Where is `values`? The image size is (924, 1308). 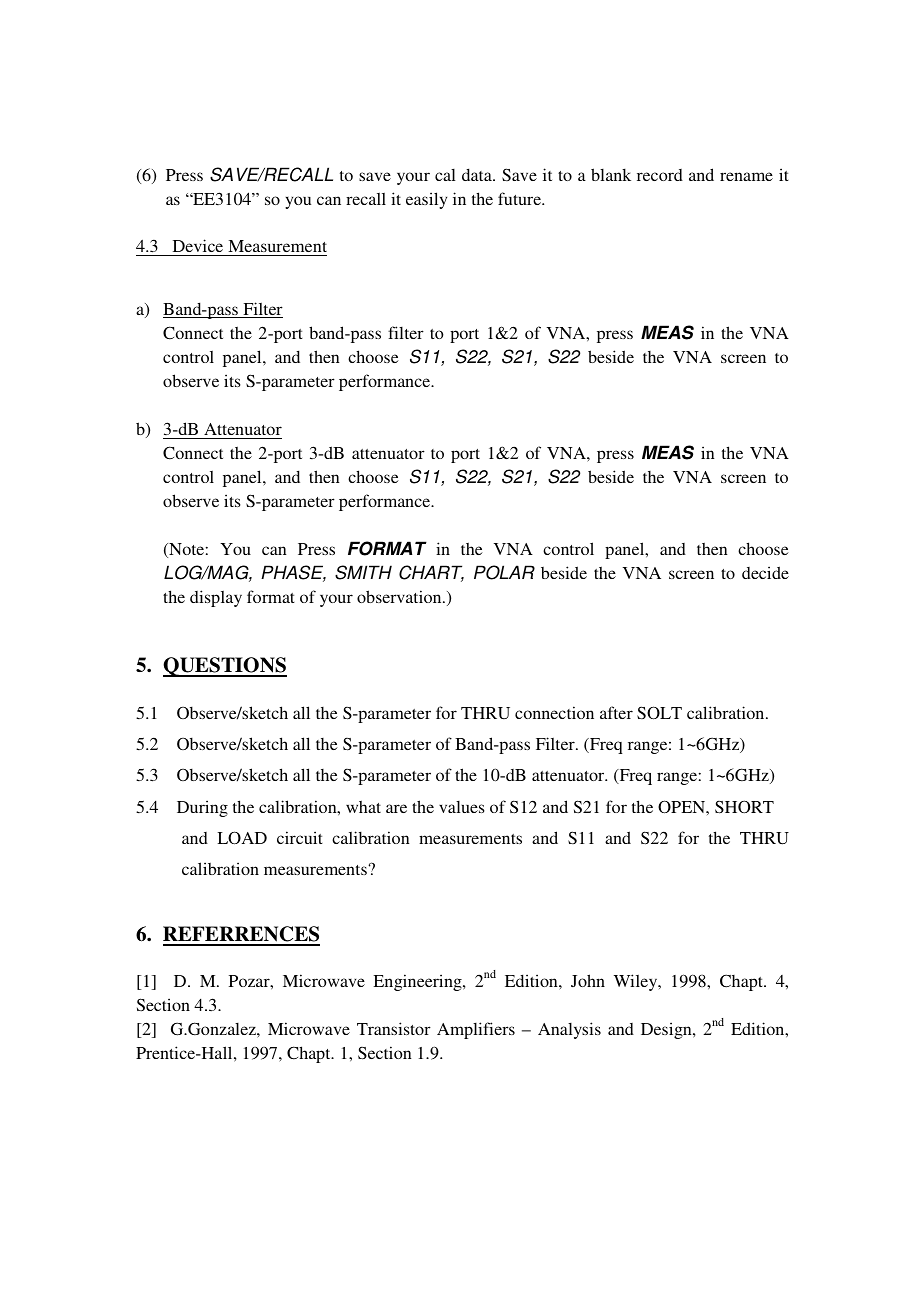
values is located at coordinates (462, 807).
